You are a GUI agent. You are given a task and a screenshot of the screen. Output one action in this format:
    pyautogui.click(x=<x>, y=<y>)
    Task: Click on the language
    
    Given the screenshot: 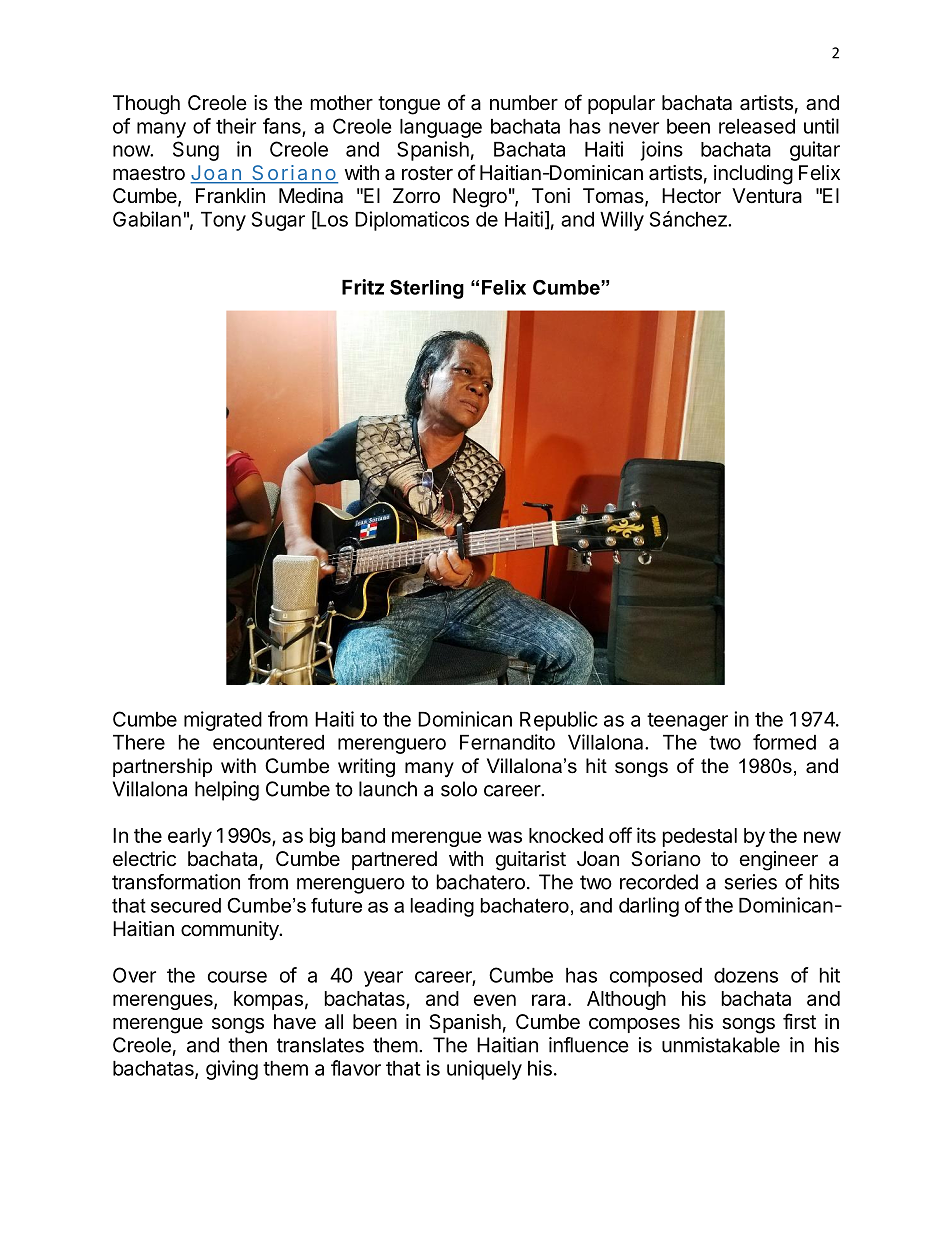 What is the action you would take?
    pyautogui.click(x=441, y=128)
